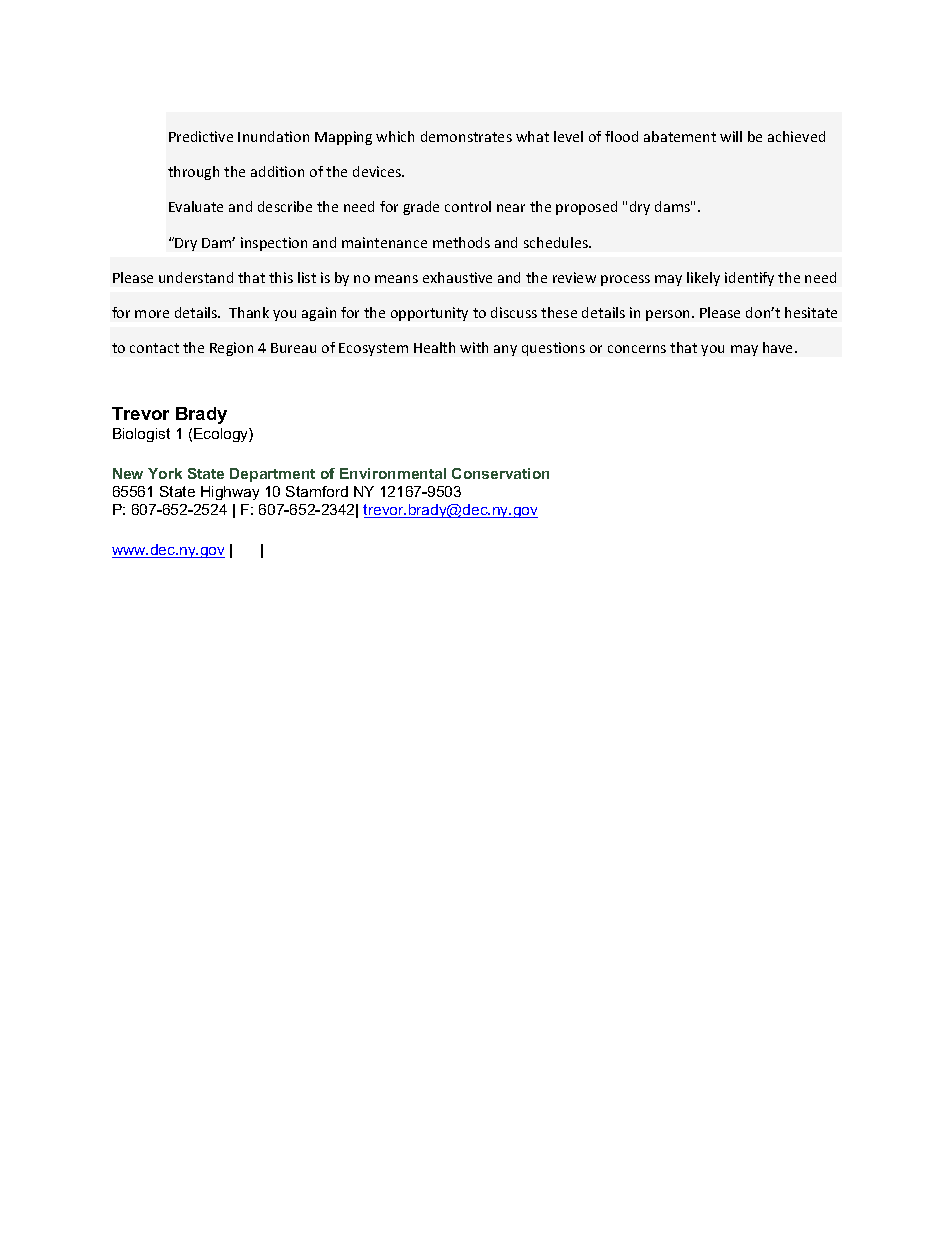 The image size is (952, 1233). Describe the element at coordinates (201, 136) in the screenshot. I see `Predictive` at that location.
